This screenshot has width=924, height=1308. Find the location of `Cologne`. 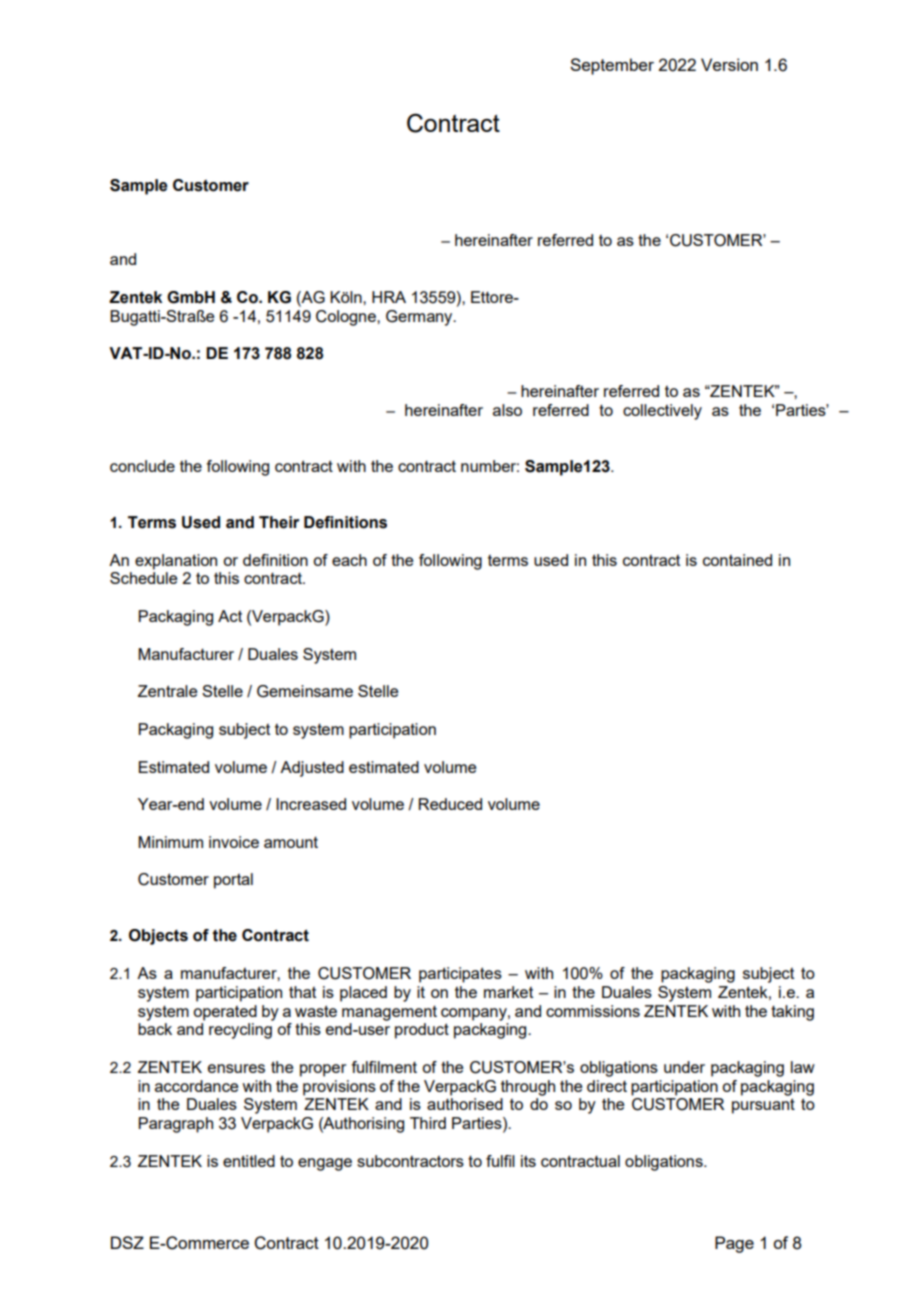

Cologne is located at coordinates (347, 318).
